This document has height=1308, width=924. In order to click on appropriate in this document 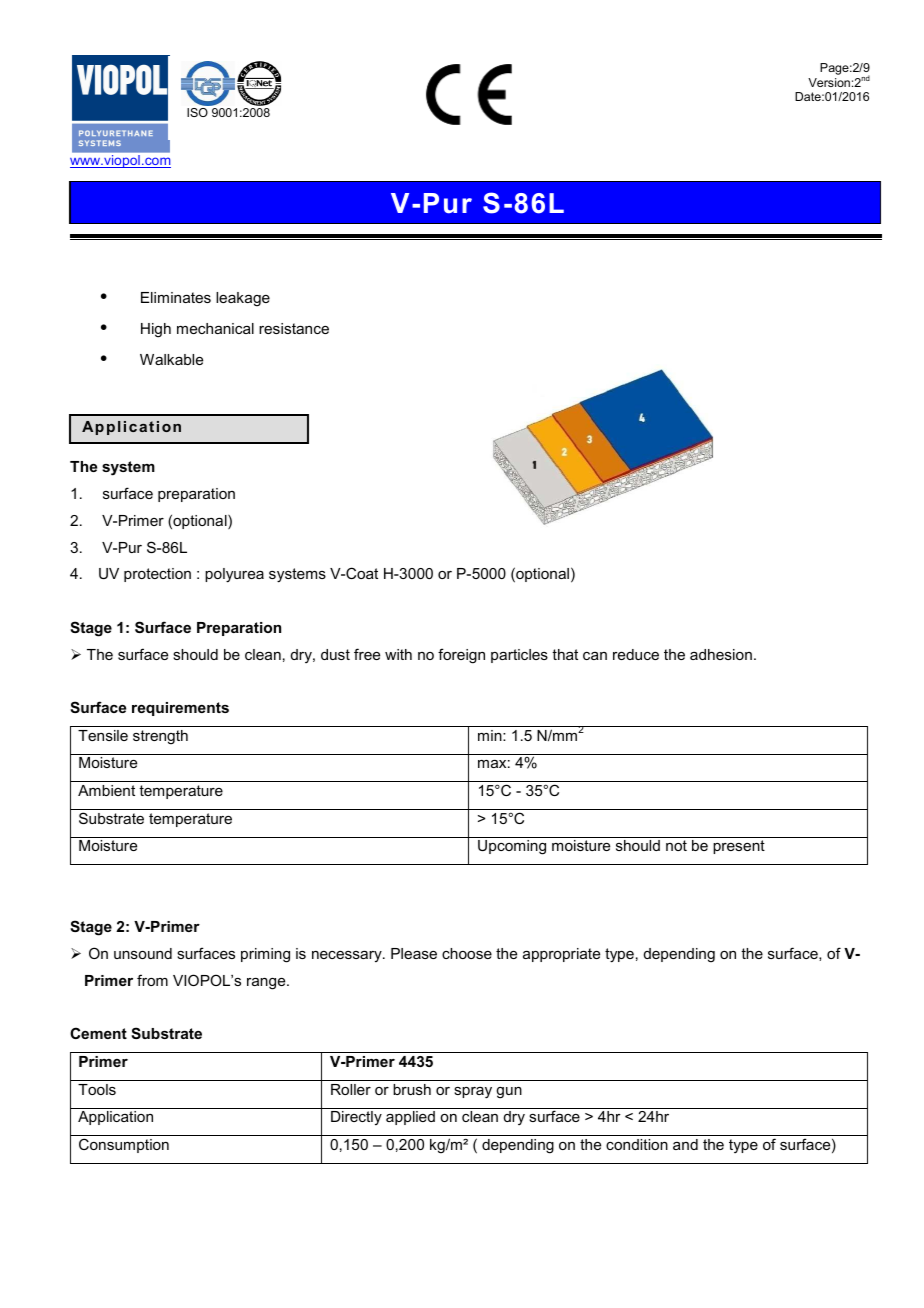, I will do `click(561, 955)`.
